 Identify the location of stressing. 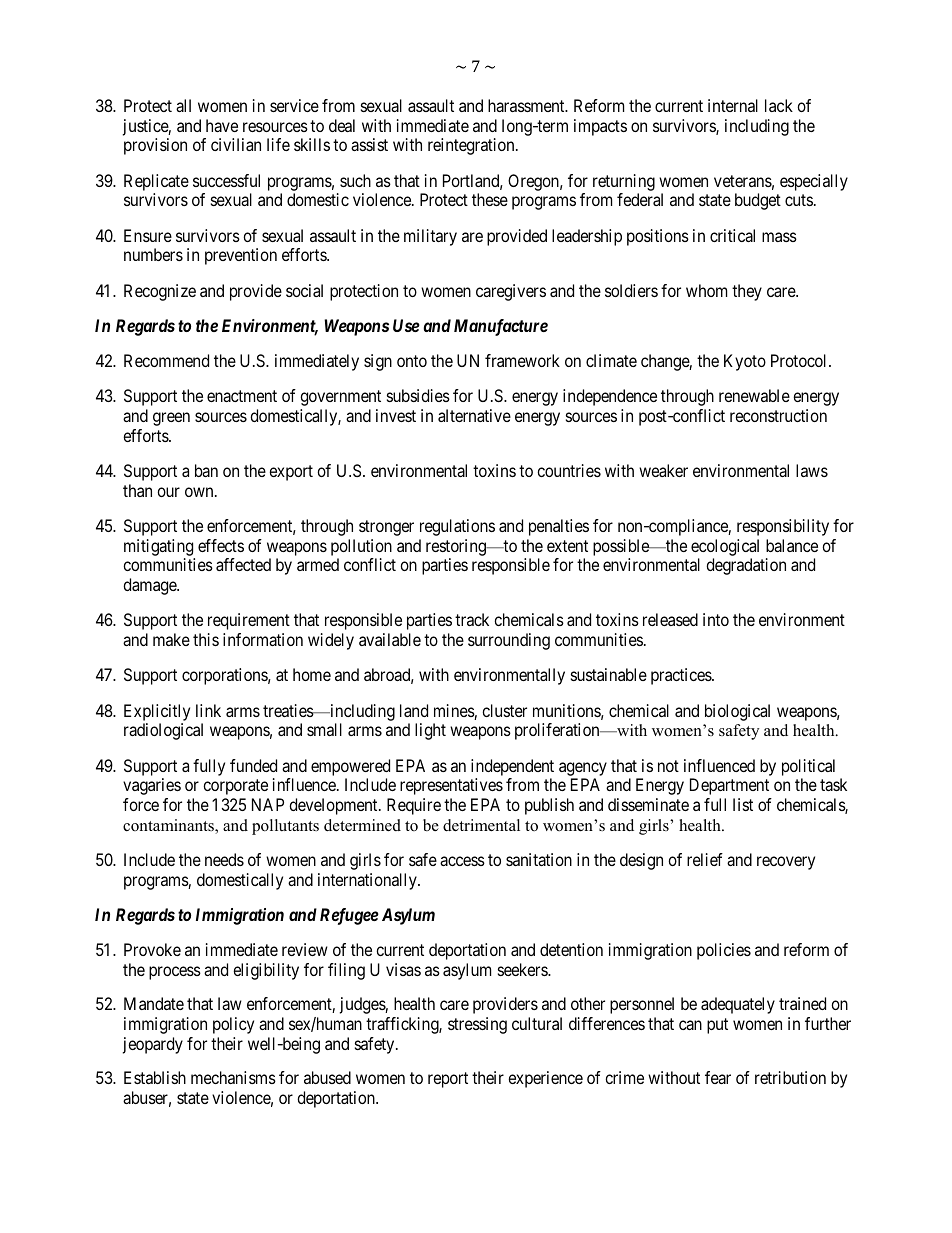
(477, 1025).
